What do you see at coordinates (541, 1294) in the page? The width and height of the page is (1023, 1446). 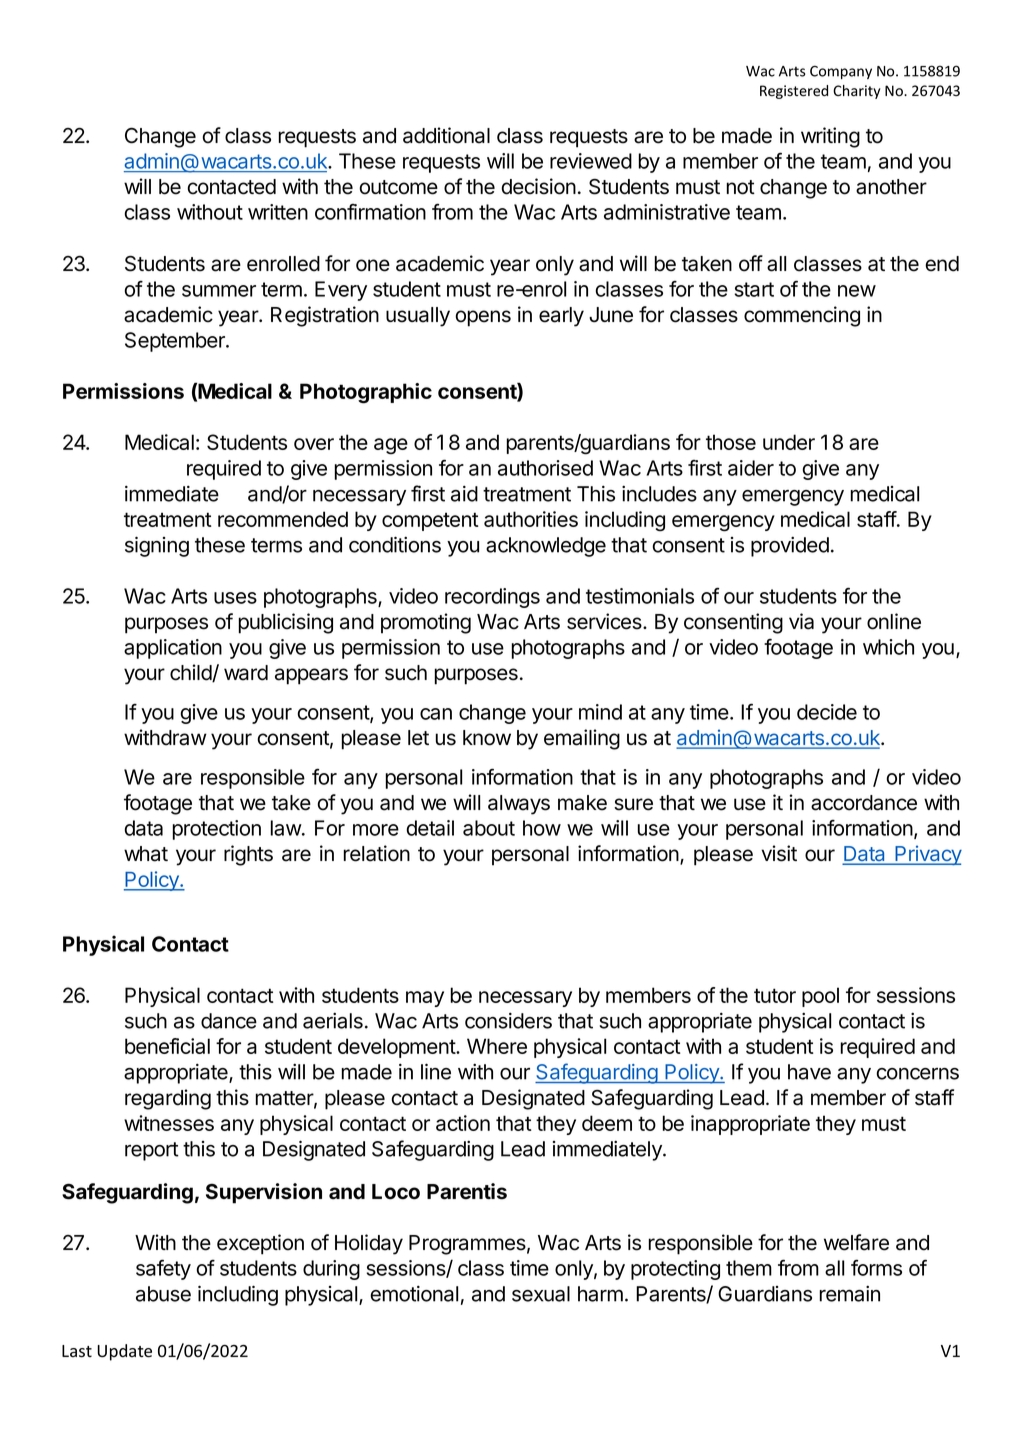 I see `sexual` at bounding box center [541, 1294].
